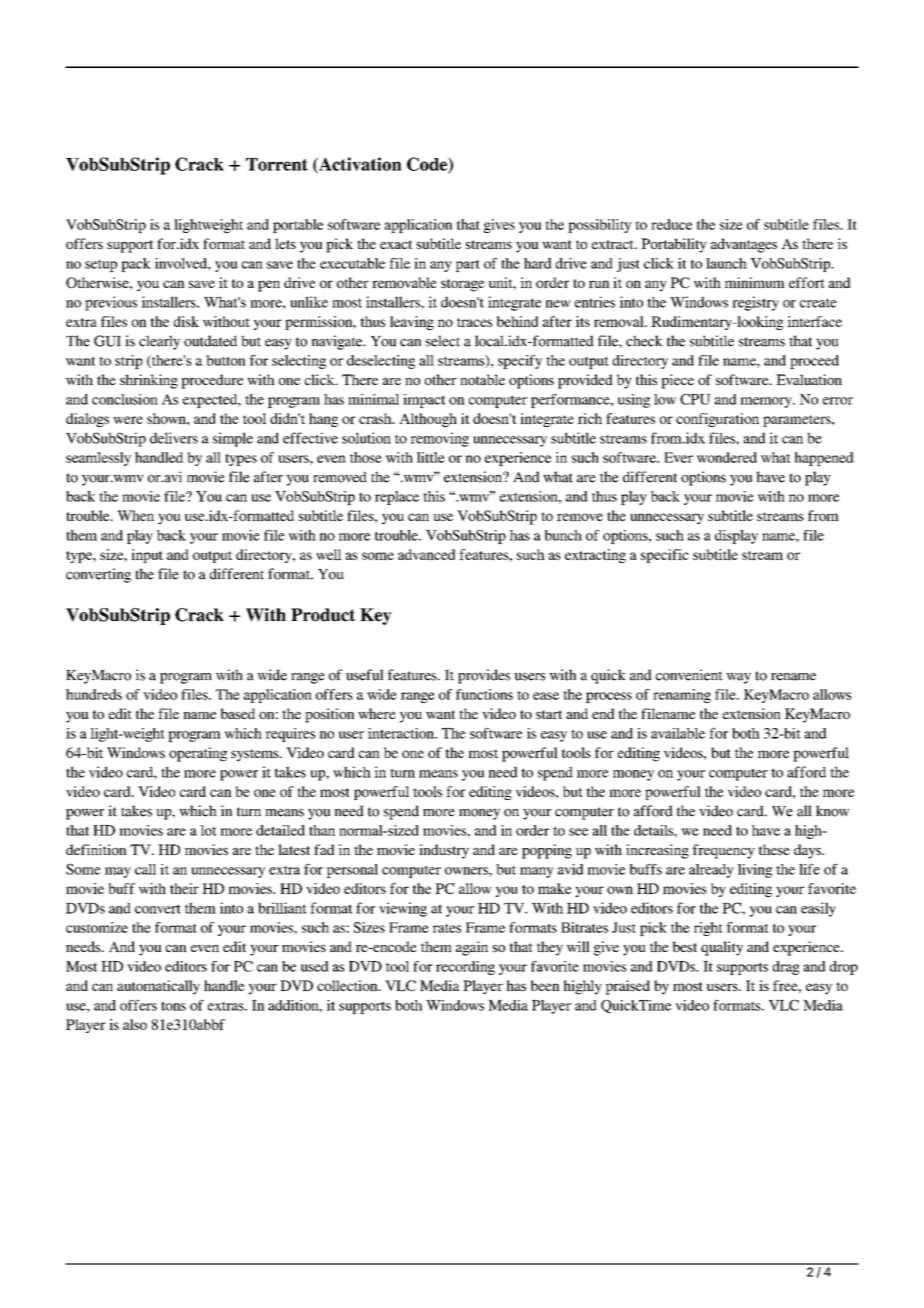  Describe the element at coordinates (426, 554) in the page. I see `advanced` at that location.
